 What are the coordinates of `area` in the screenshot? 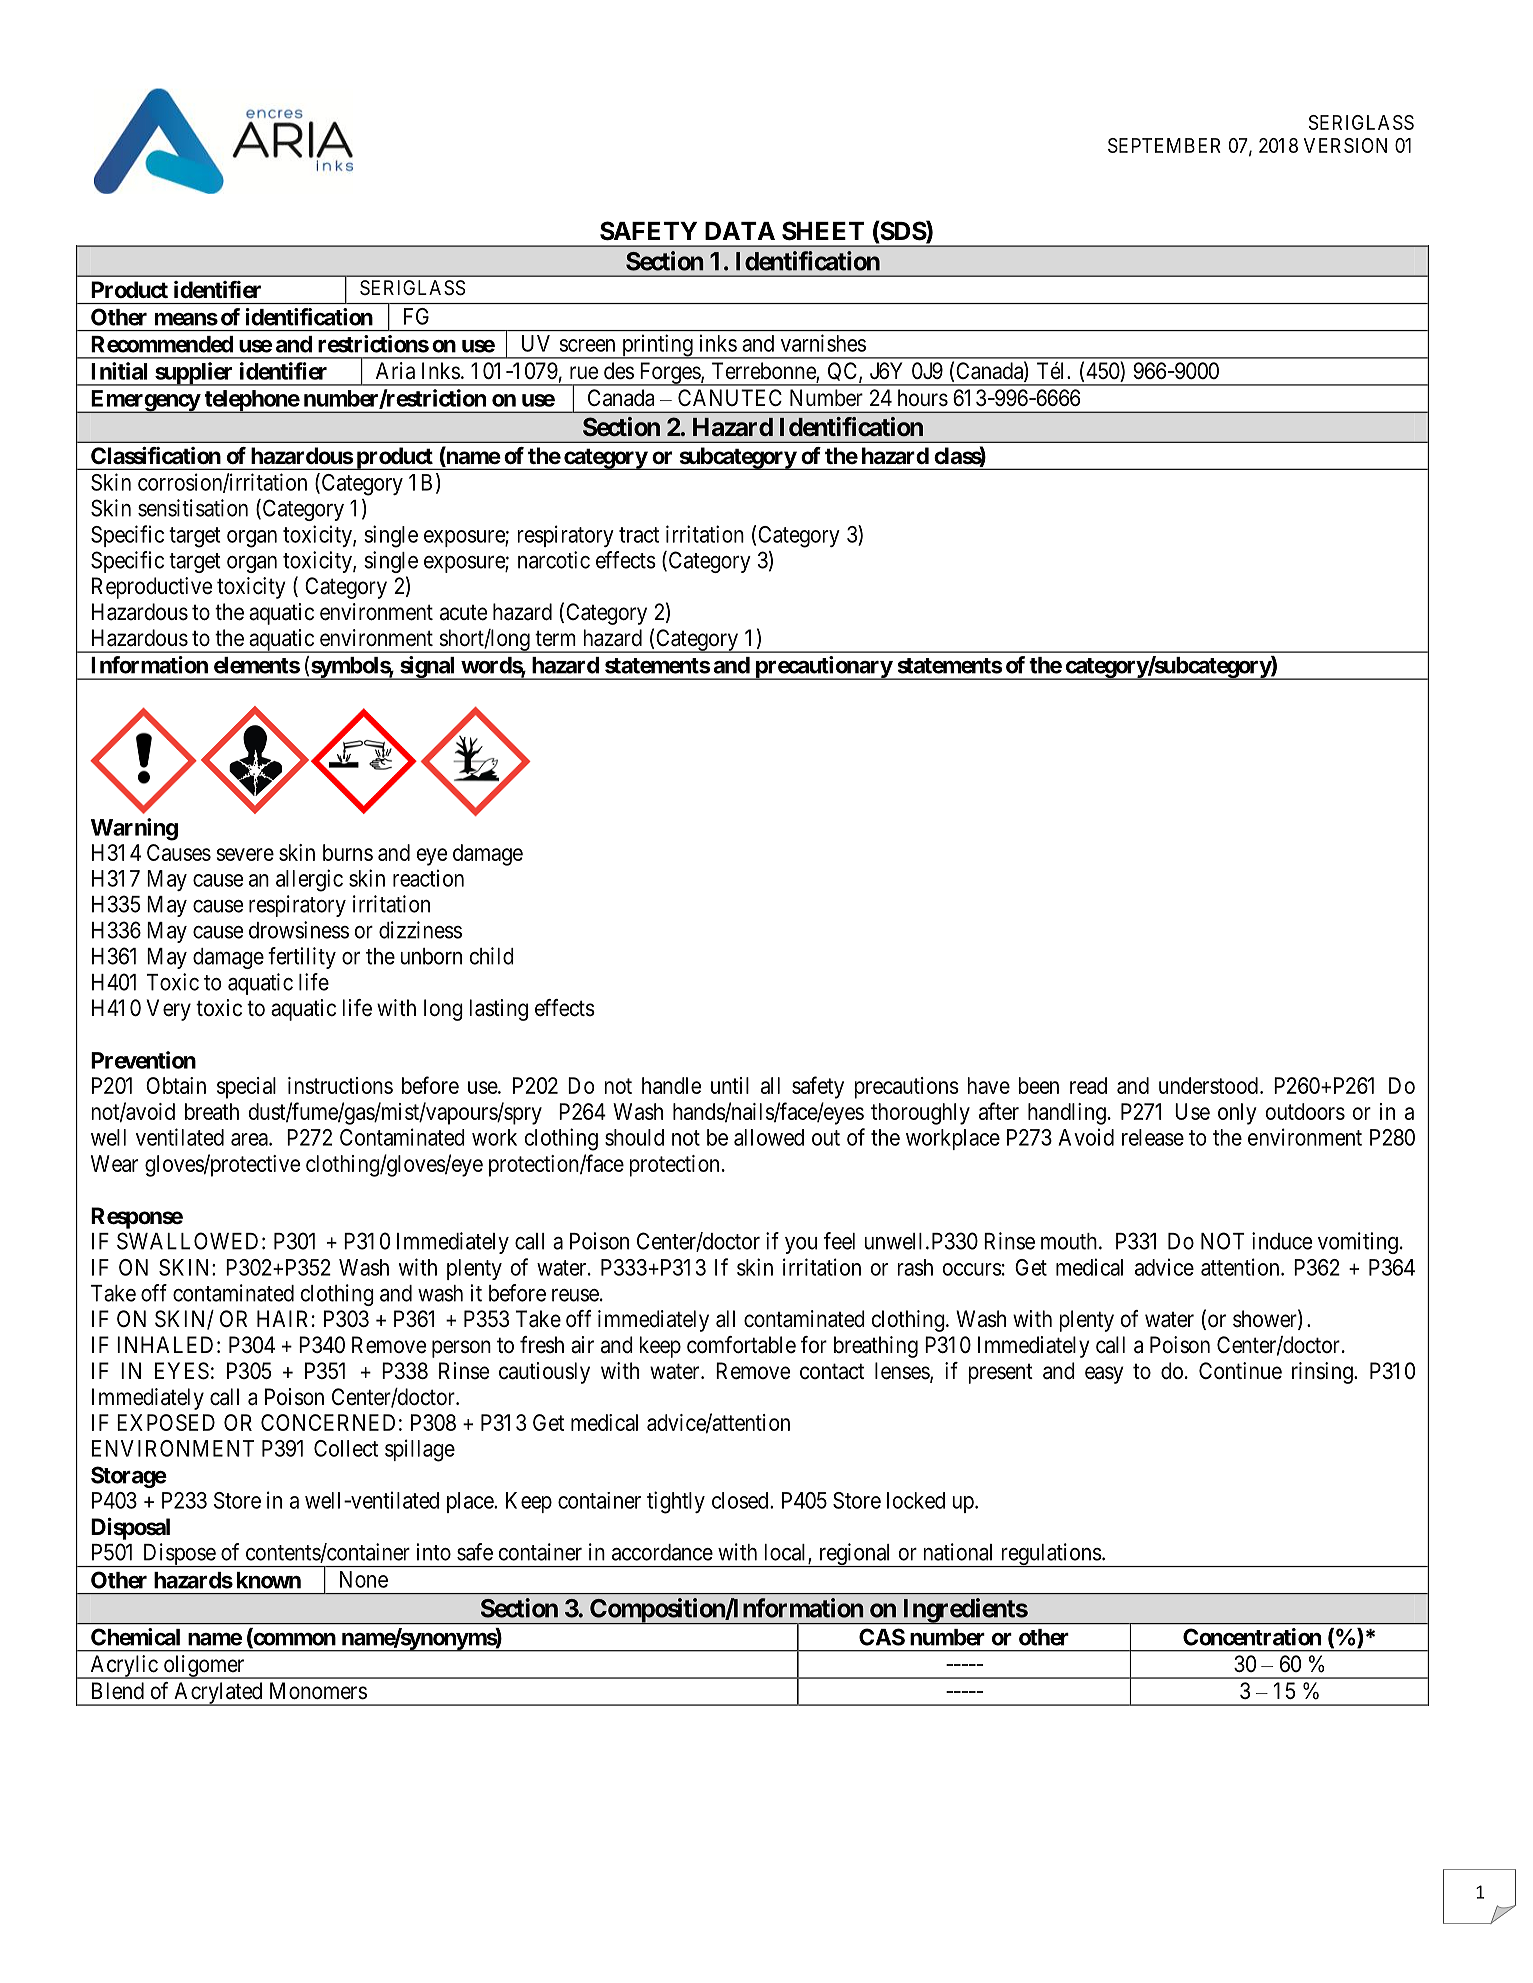 It's located at (250, 1139).
